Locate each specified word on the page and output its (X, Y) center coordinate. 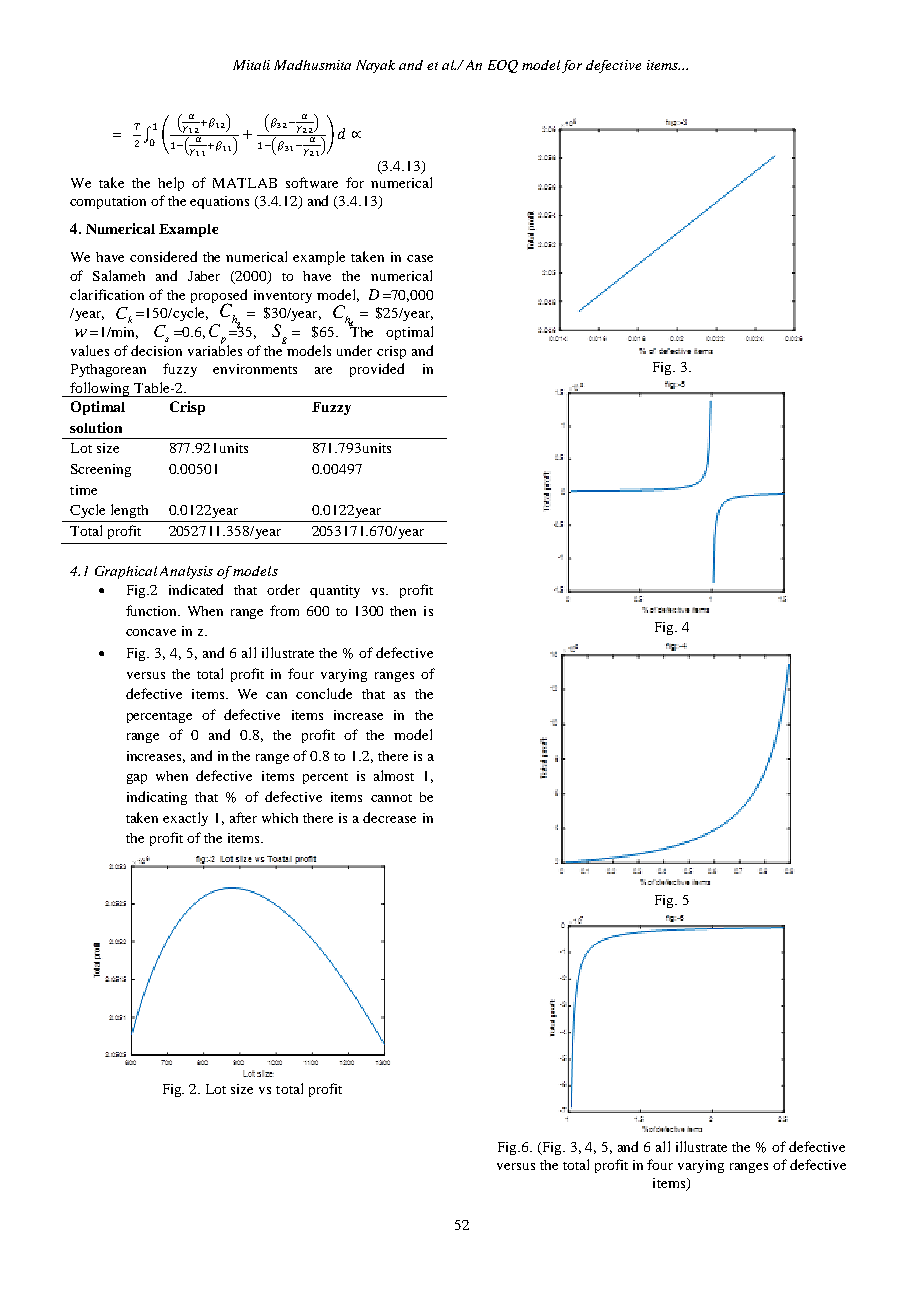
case (420, 258)
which (280, 818)
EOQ (503, 66)
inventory (283, 296)
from (284, 610)
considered (163, 256)
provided (377, 370)
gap (137, 779)
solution (96, 427)
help (171, 184)
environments (255, 369)
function (153, 610)
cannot (391, 798)
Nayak (375, 66)
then (403, 611)
